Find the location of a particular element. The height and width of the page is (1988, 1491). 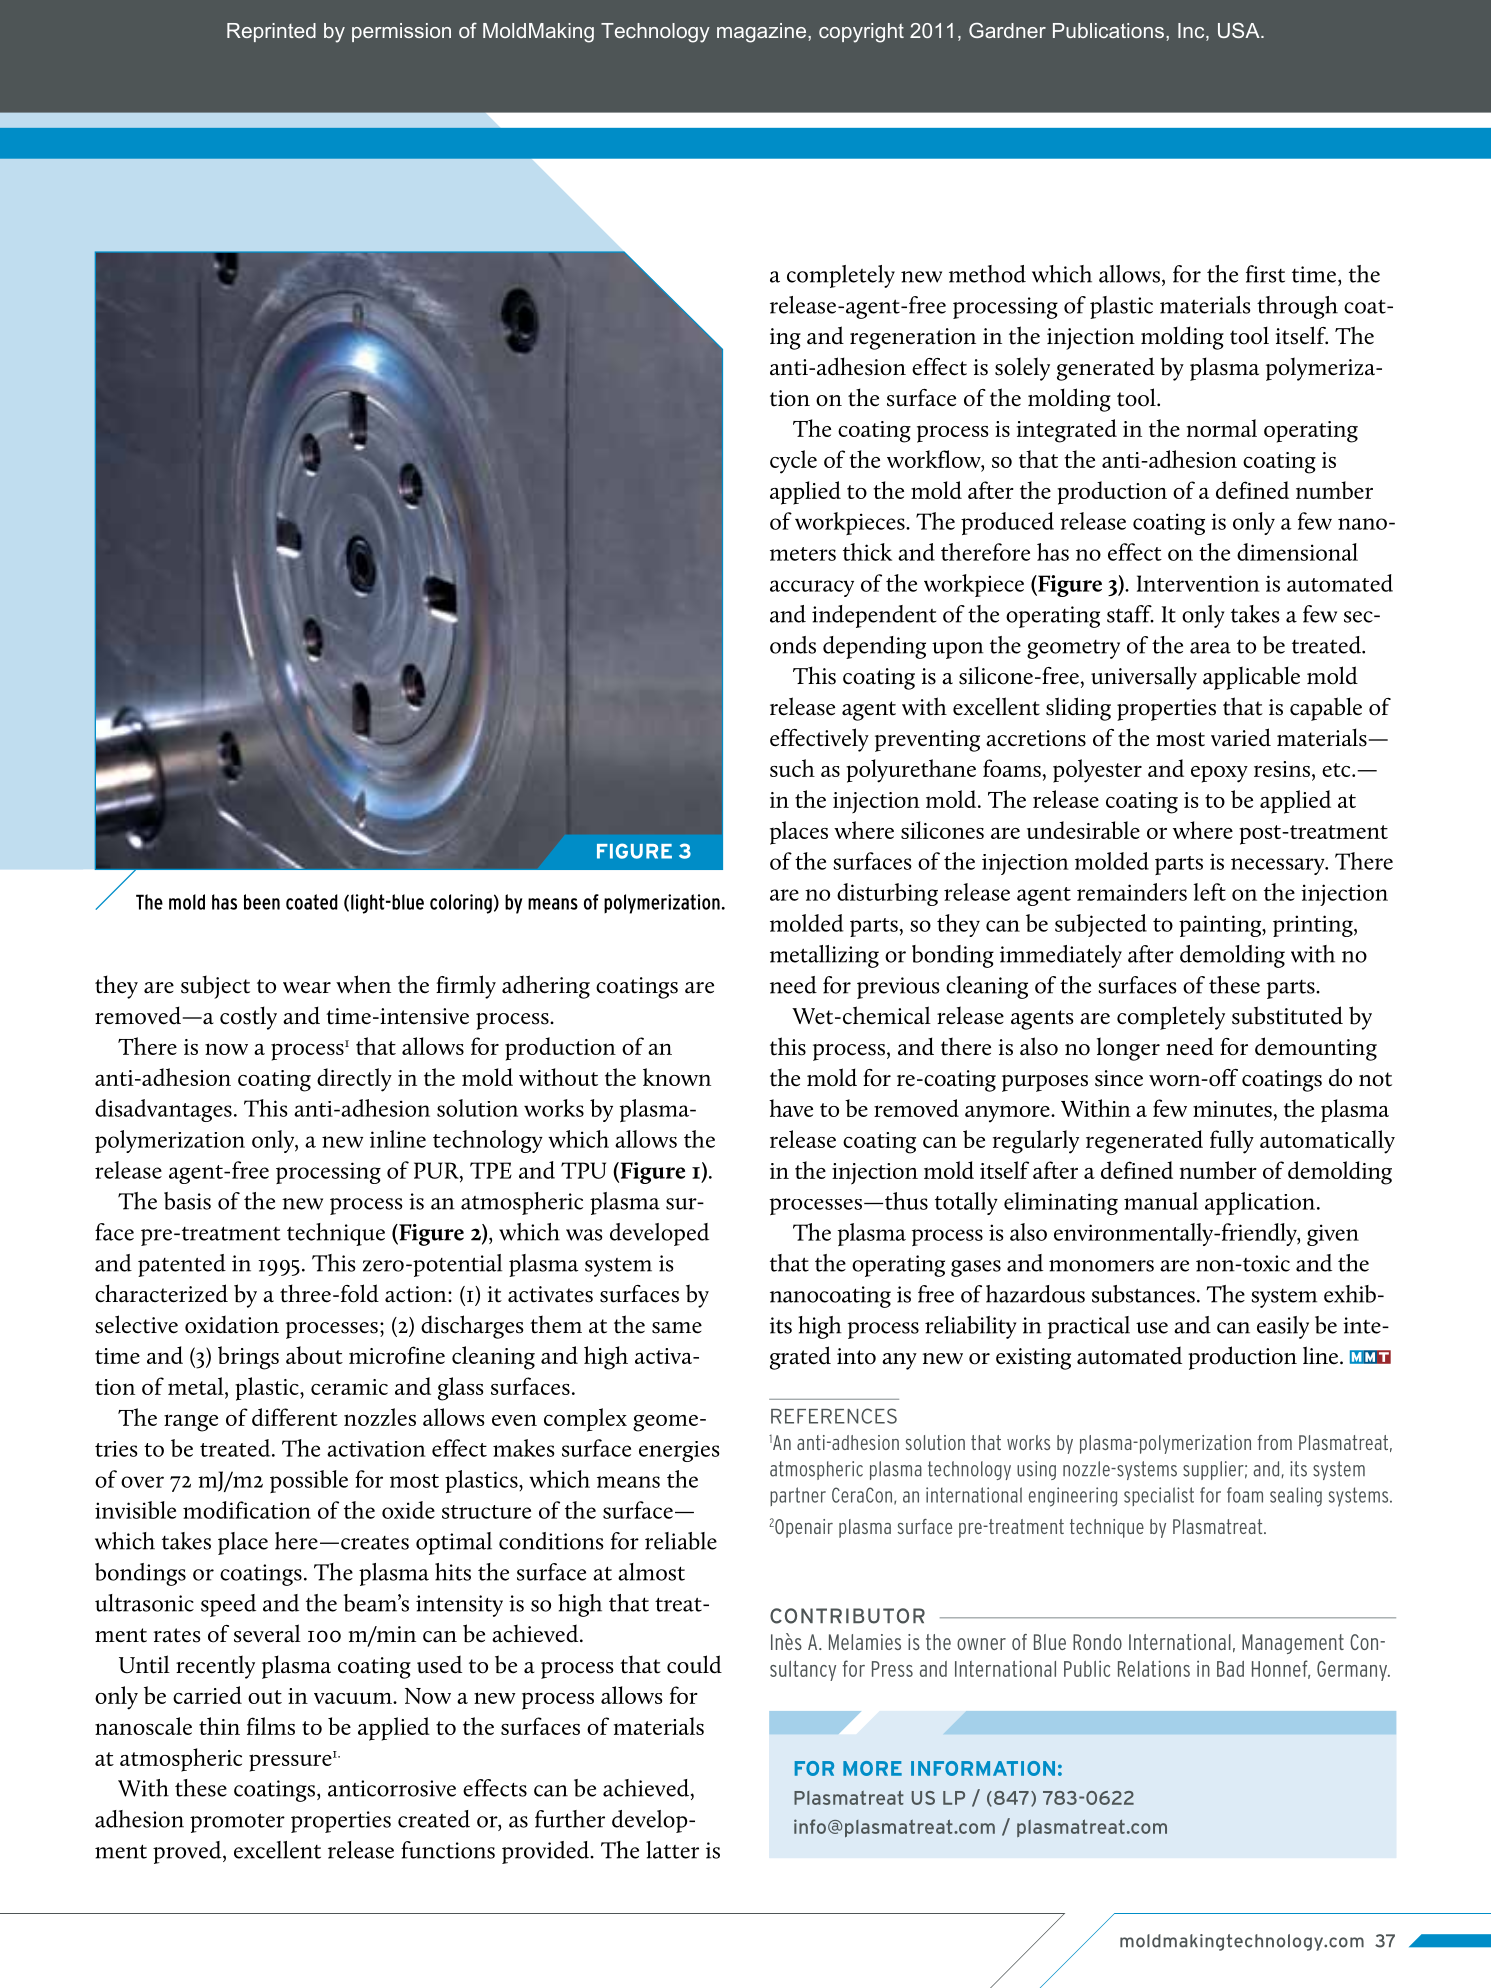

latter is located at coordinates (672, 1850).
